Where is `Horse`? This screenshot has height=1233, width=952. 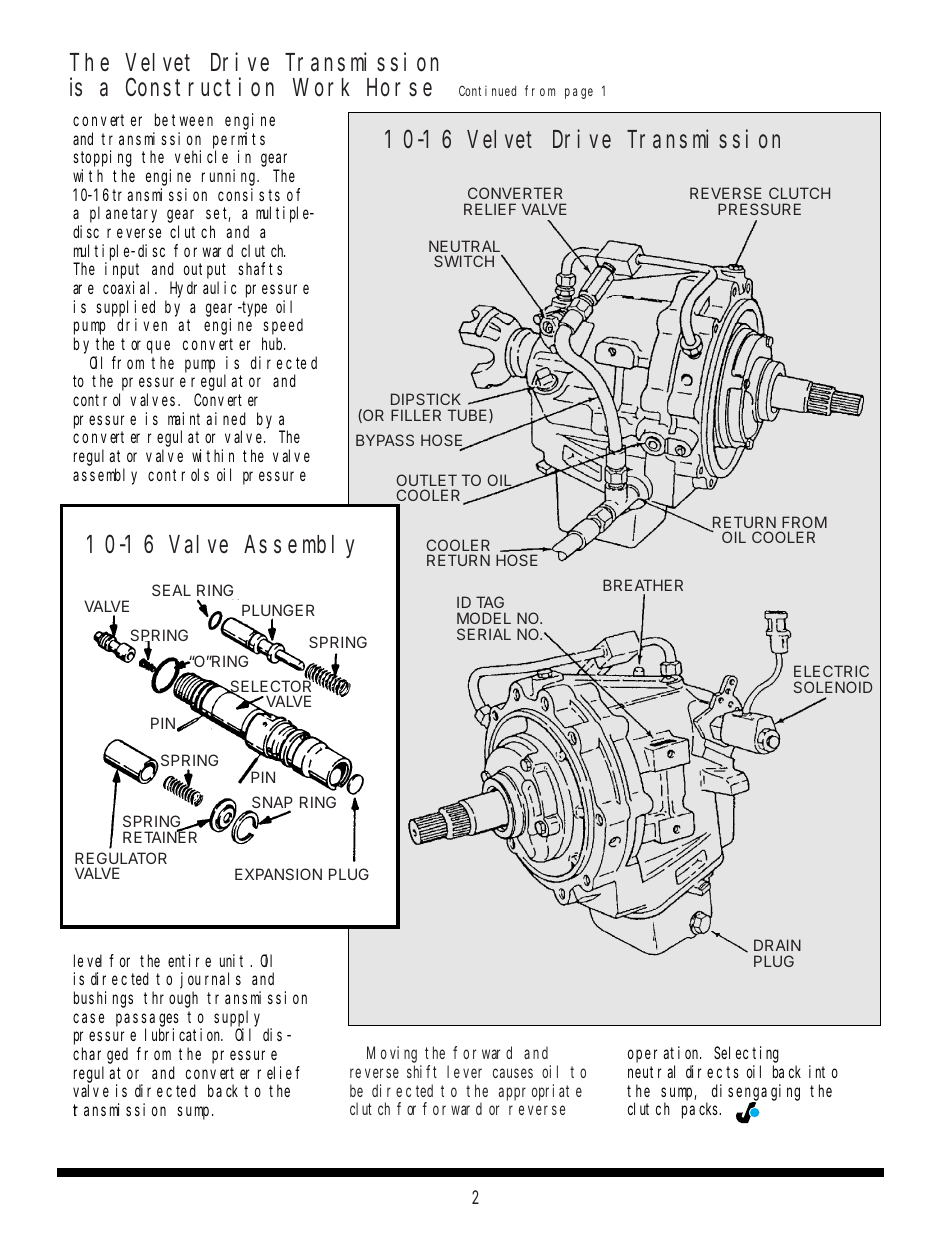
Horse is located at coordinates (399, 88).
